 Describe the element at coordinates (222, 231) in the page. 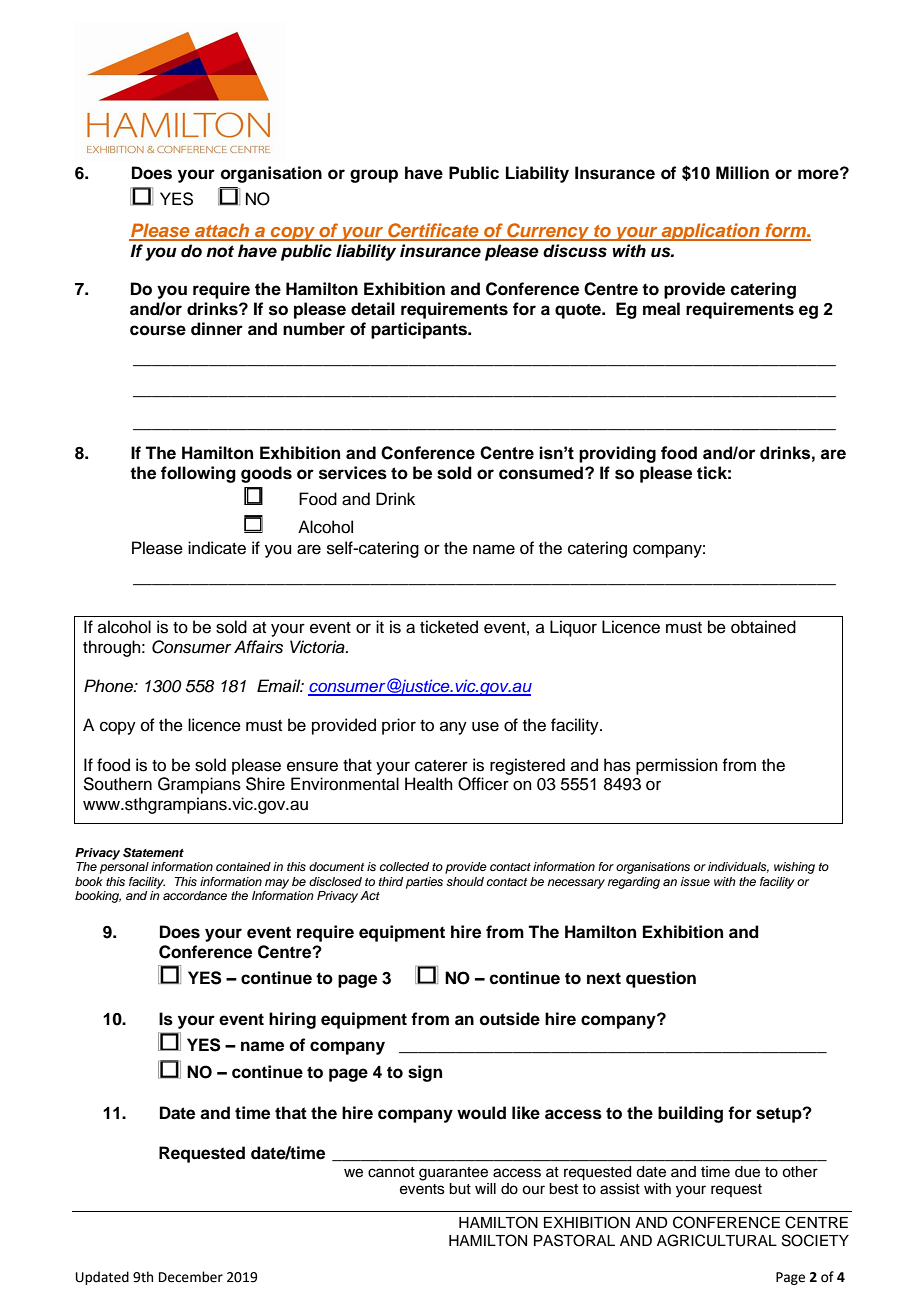

I see `attach` at that location.
